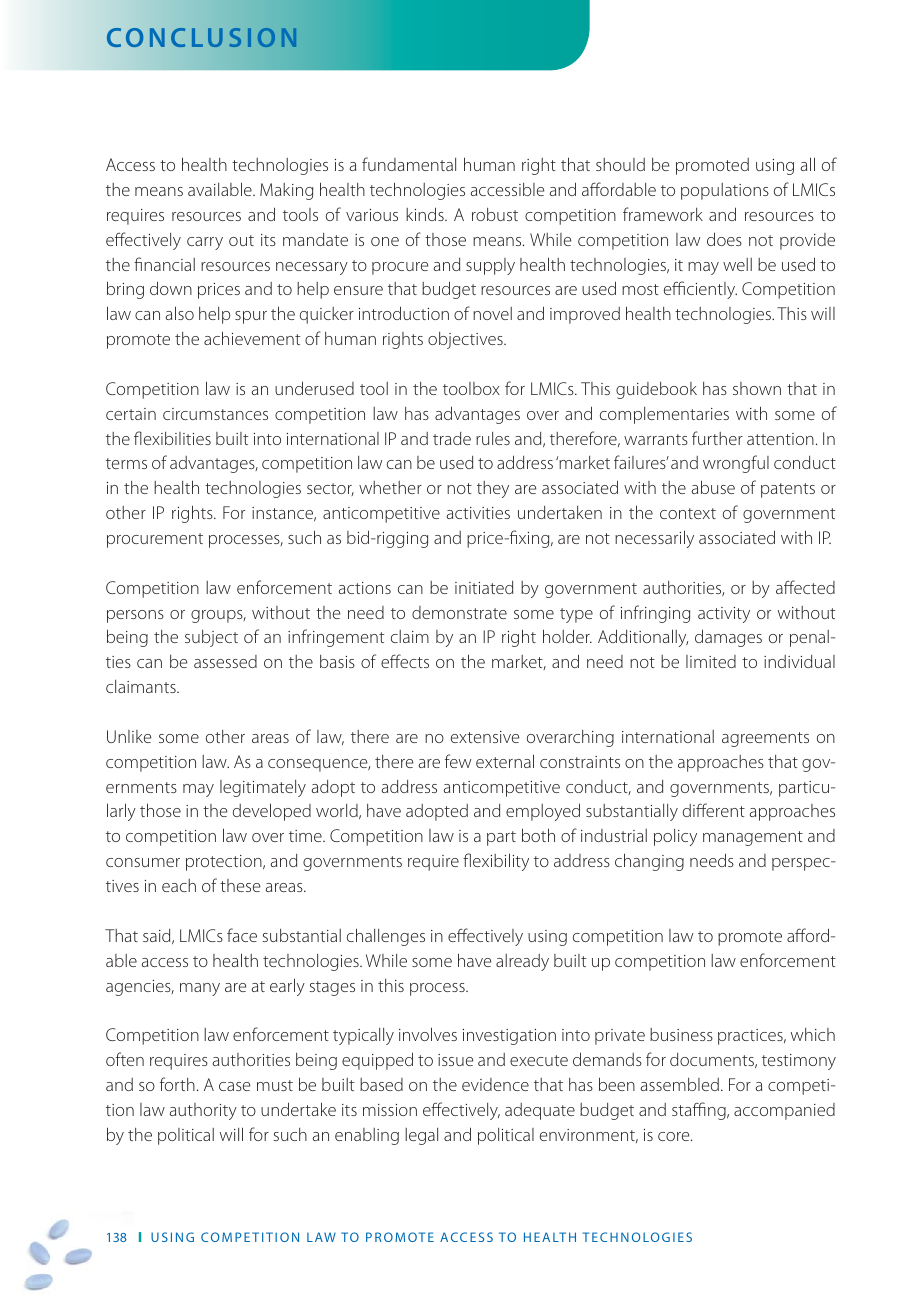 This screenshot has width=924, height=1308. What do you see at coordinates (205, 243) in the screenshot?
I see `carry` at bounding box center [205, 243].
